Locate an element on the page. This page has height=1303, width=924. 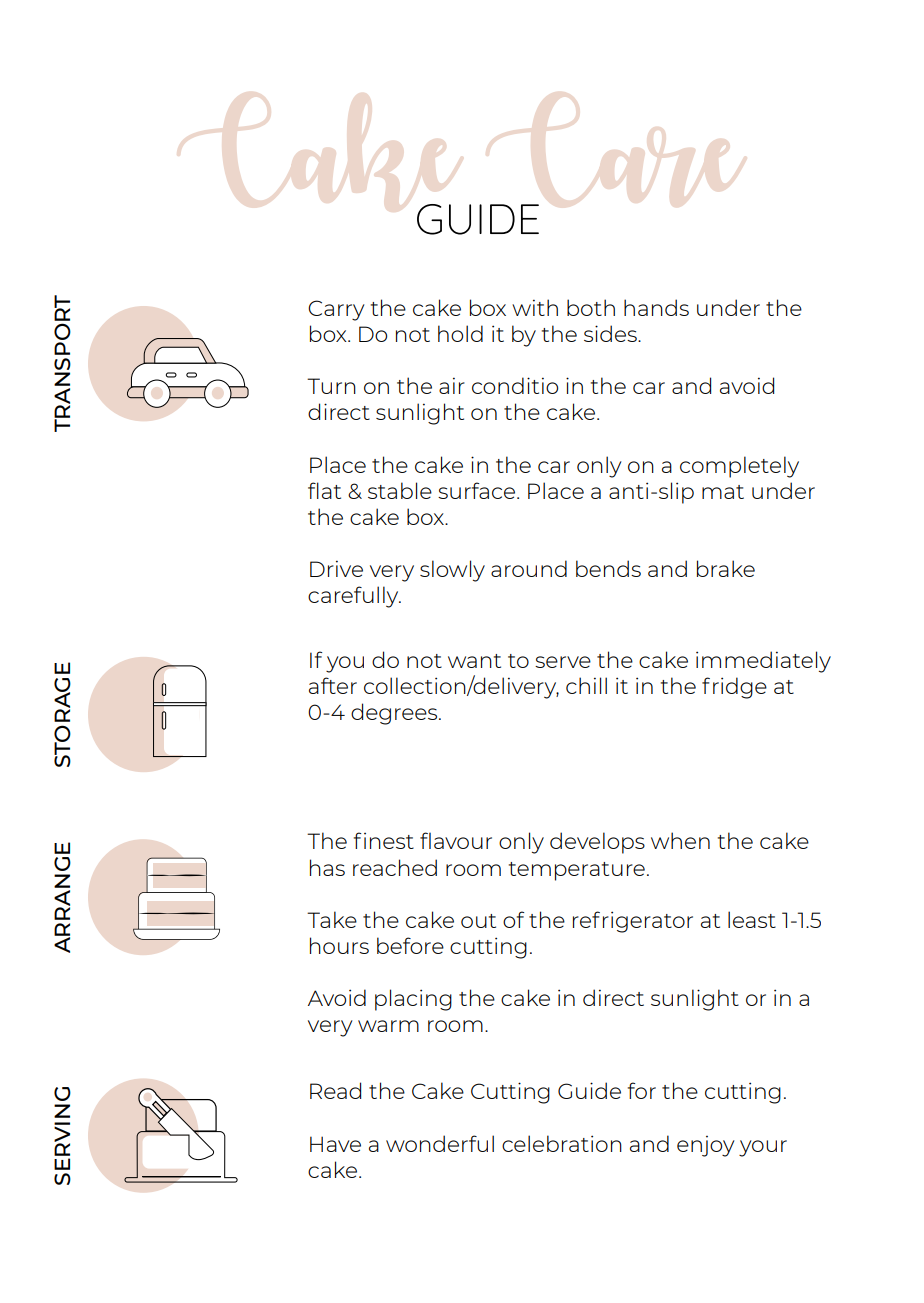
with is located at coordinates (535, 307).
